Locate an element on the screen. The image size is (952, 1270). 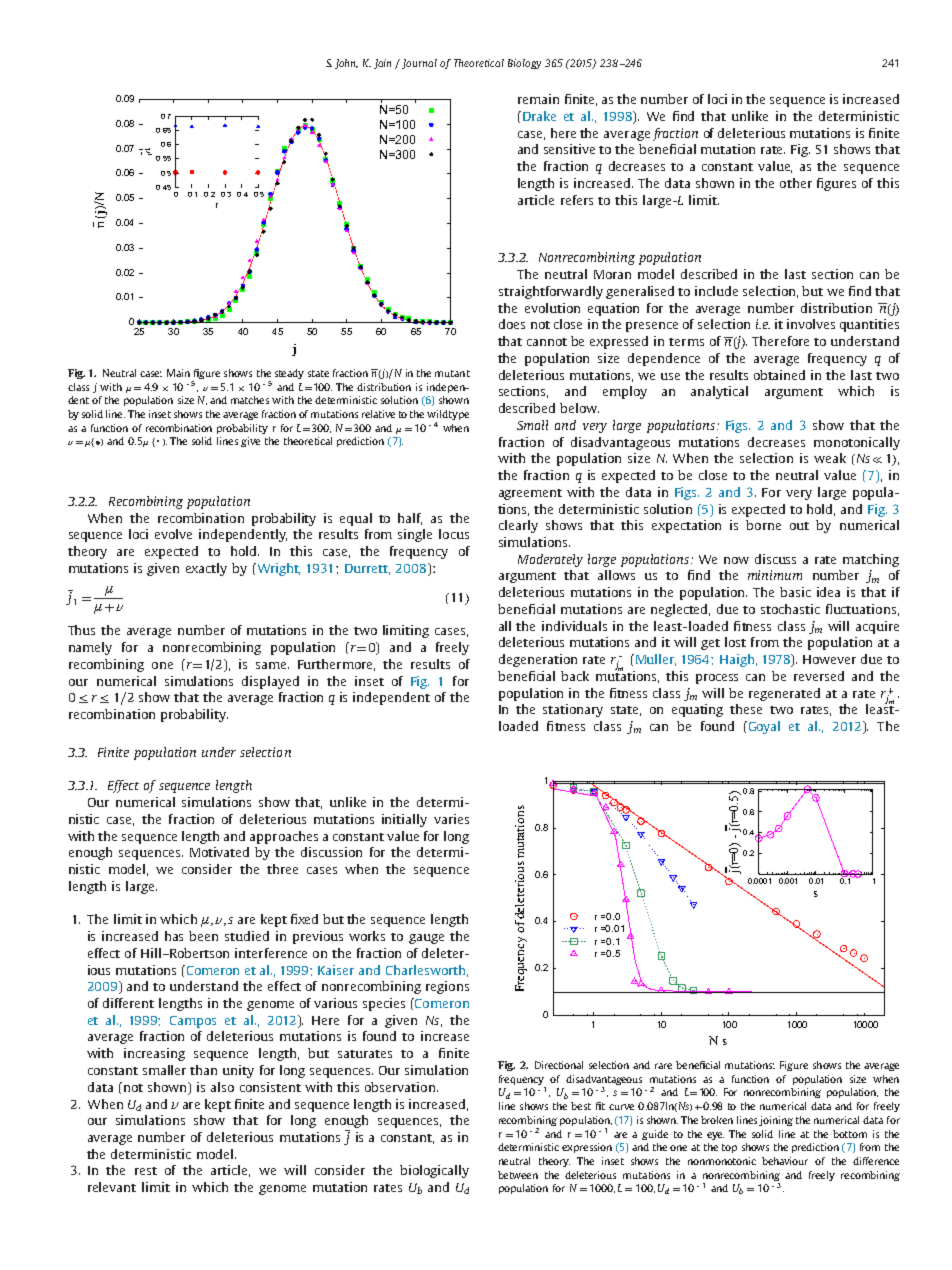
gauge is located at coordinates (426, 939).
